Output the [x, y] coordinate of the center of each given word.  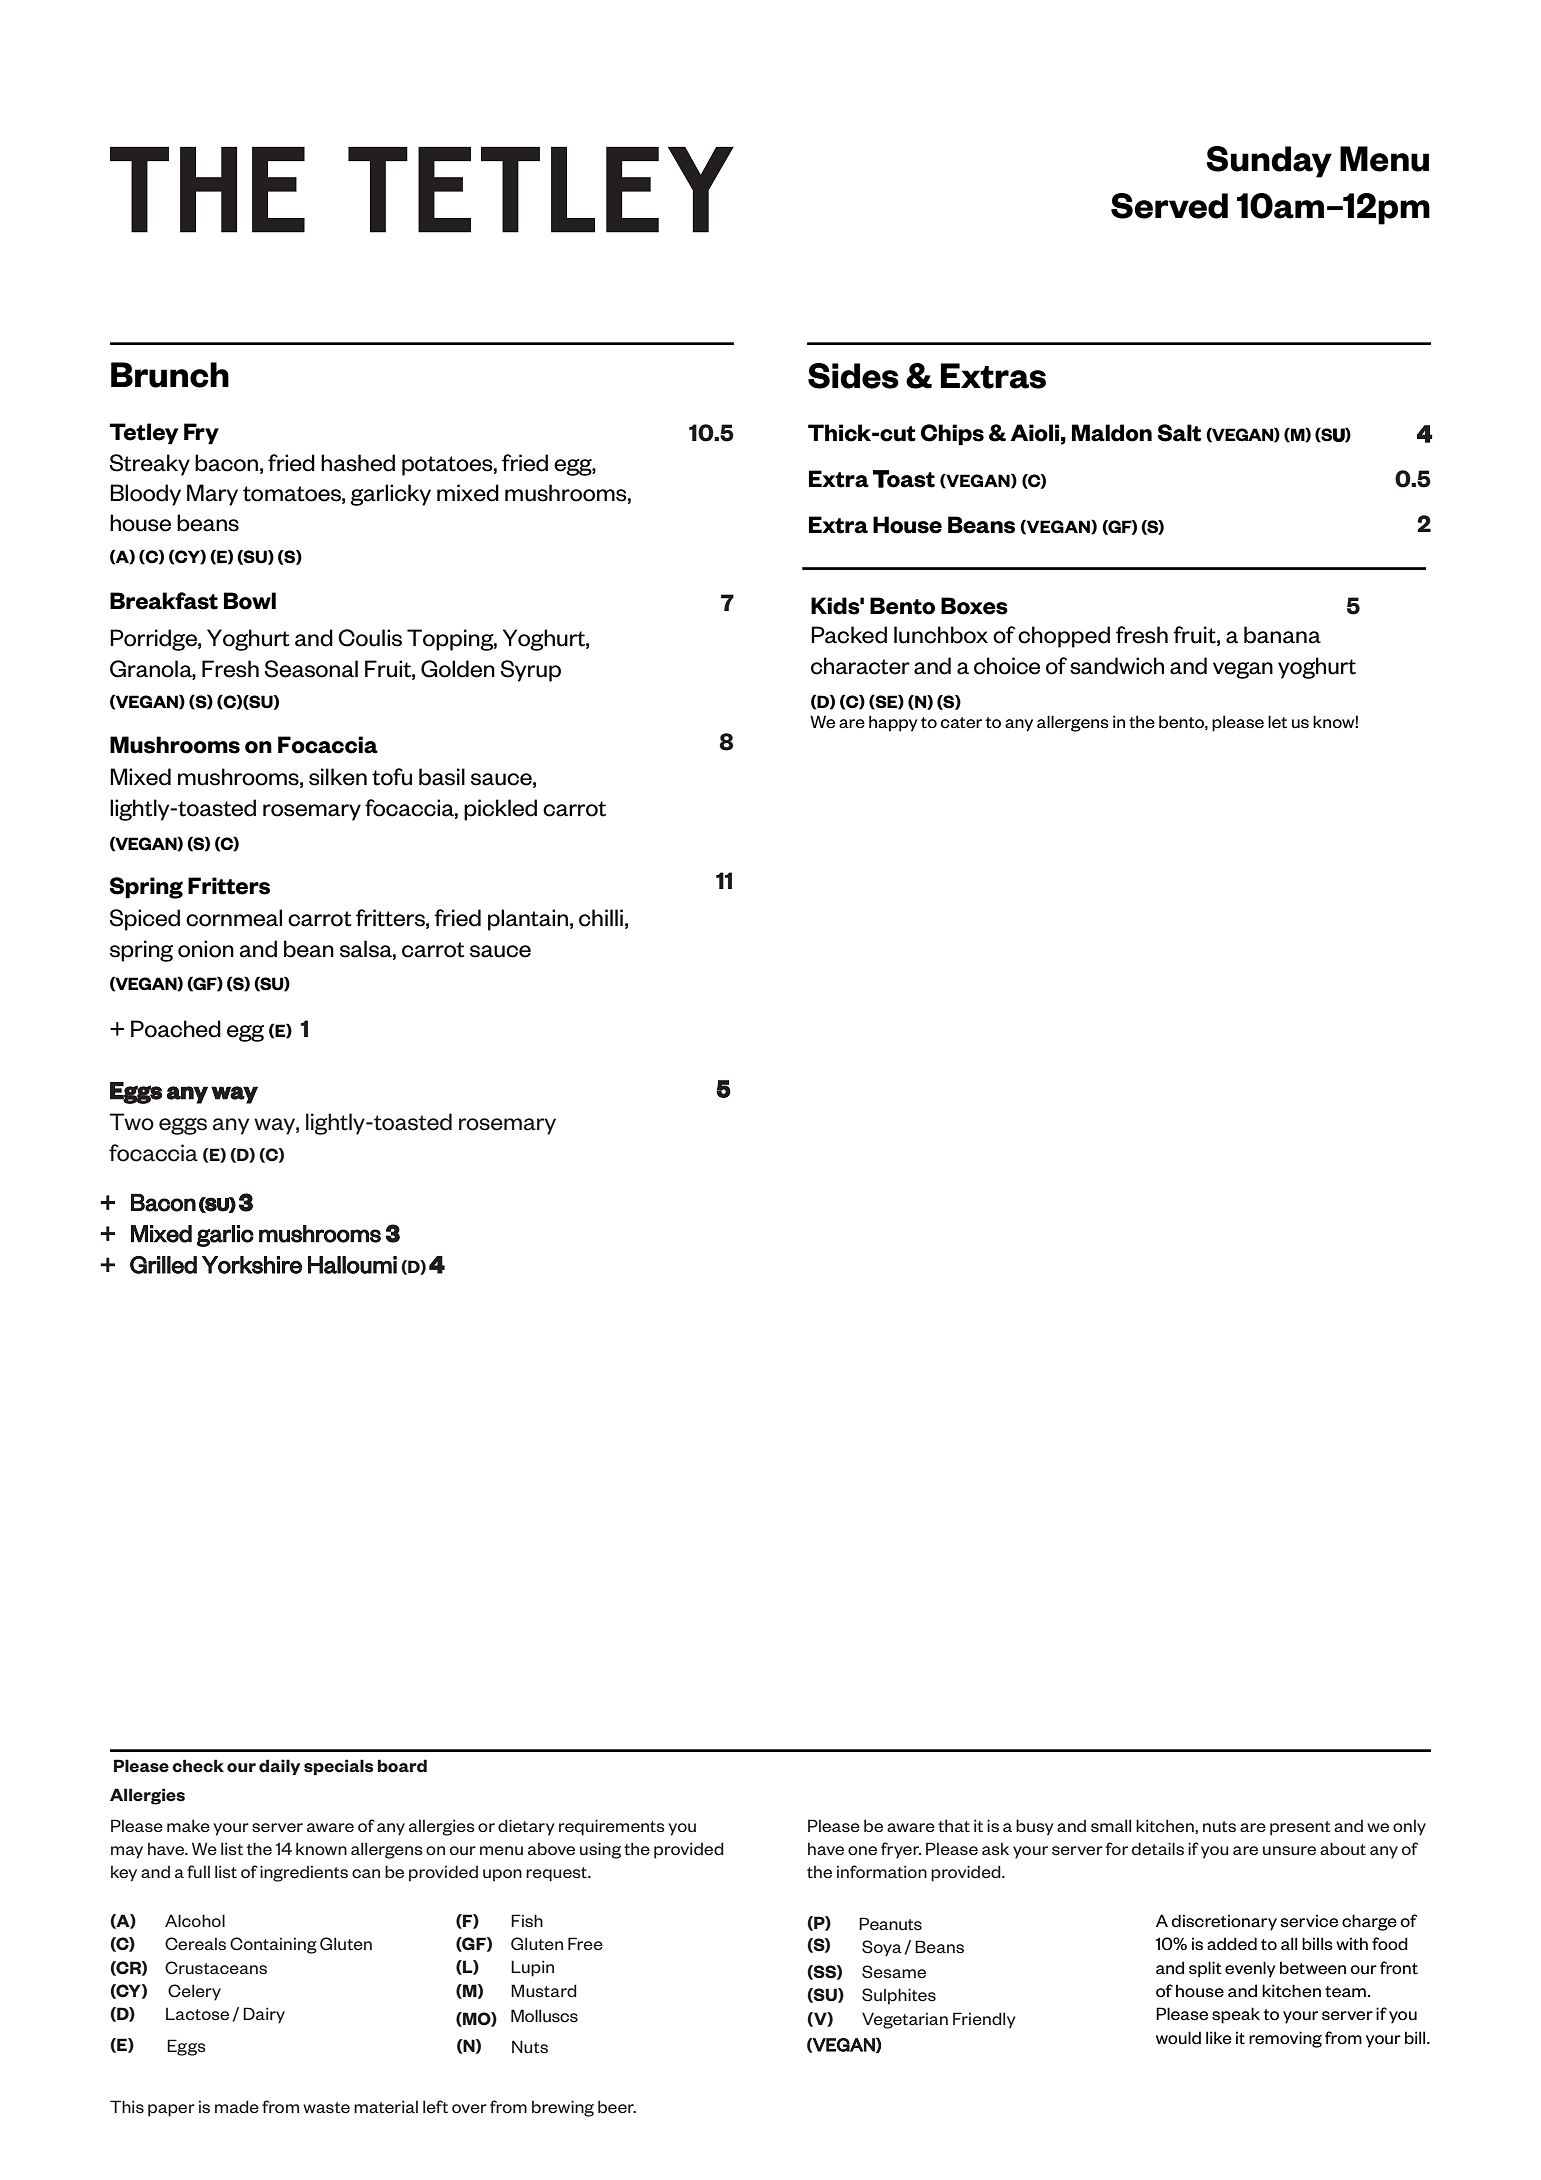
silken [338, 777]
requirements [612, 1827]
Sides [853, 376]
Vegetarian [905, 2020]
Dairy [264, 2015]
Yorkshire [252, 1265]
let [1277, 722]
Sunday [1269, 162]
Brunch [170, 375]
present [1300, 1828]
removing [1285, 2039]
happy [893, 723]
